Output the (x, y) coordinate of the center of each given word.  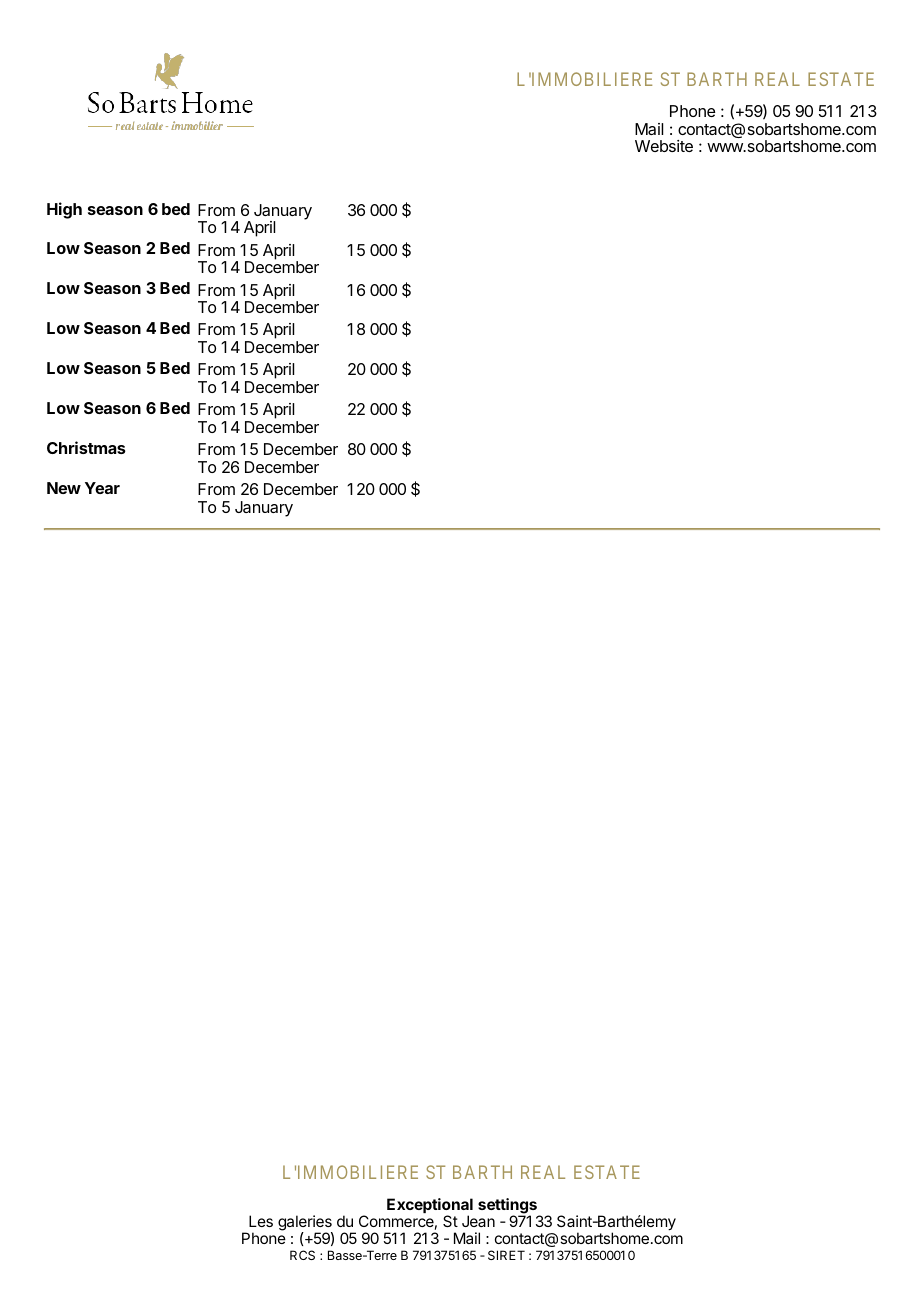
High (64, 210)
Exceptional (430, 1207)
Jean (478, 1221)
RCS (302, 1255)
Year (102, 488)
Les (261, 1221)
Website (664, 146)
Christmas (86, 447)
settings (508, 1207)
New (64, 488)
